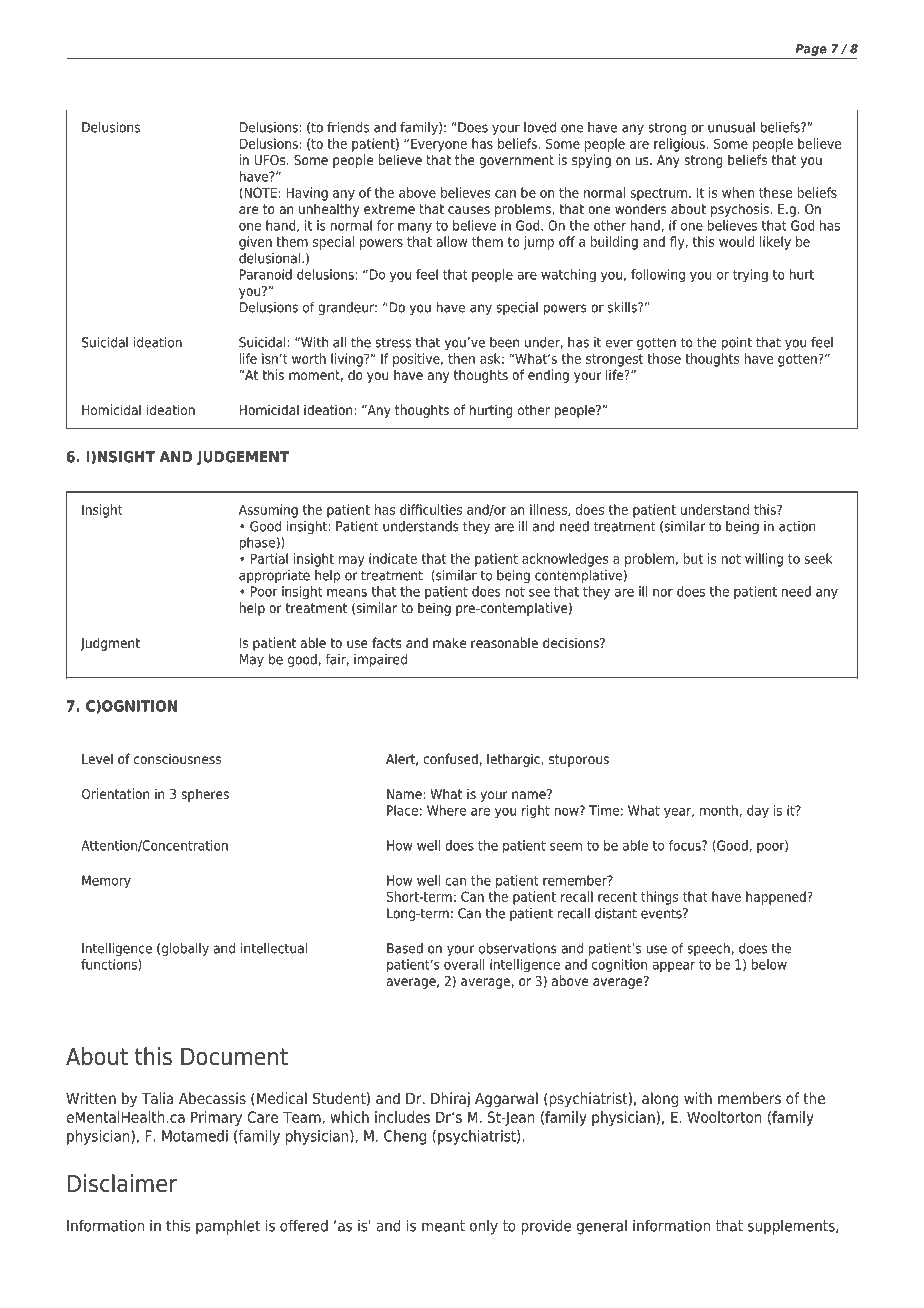 This screenshot has width=924, height=1308. What do you see at coordinates (242, 458) in the screenshot?
I see `JUDGEMENT` at bounding box center [242, 458].
